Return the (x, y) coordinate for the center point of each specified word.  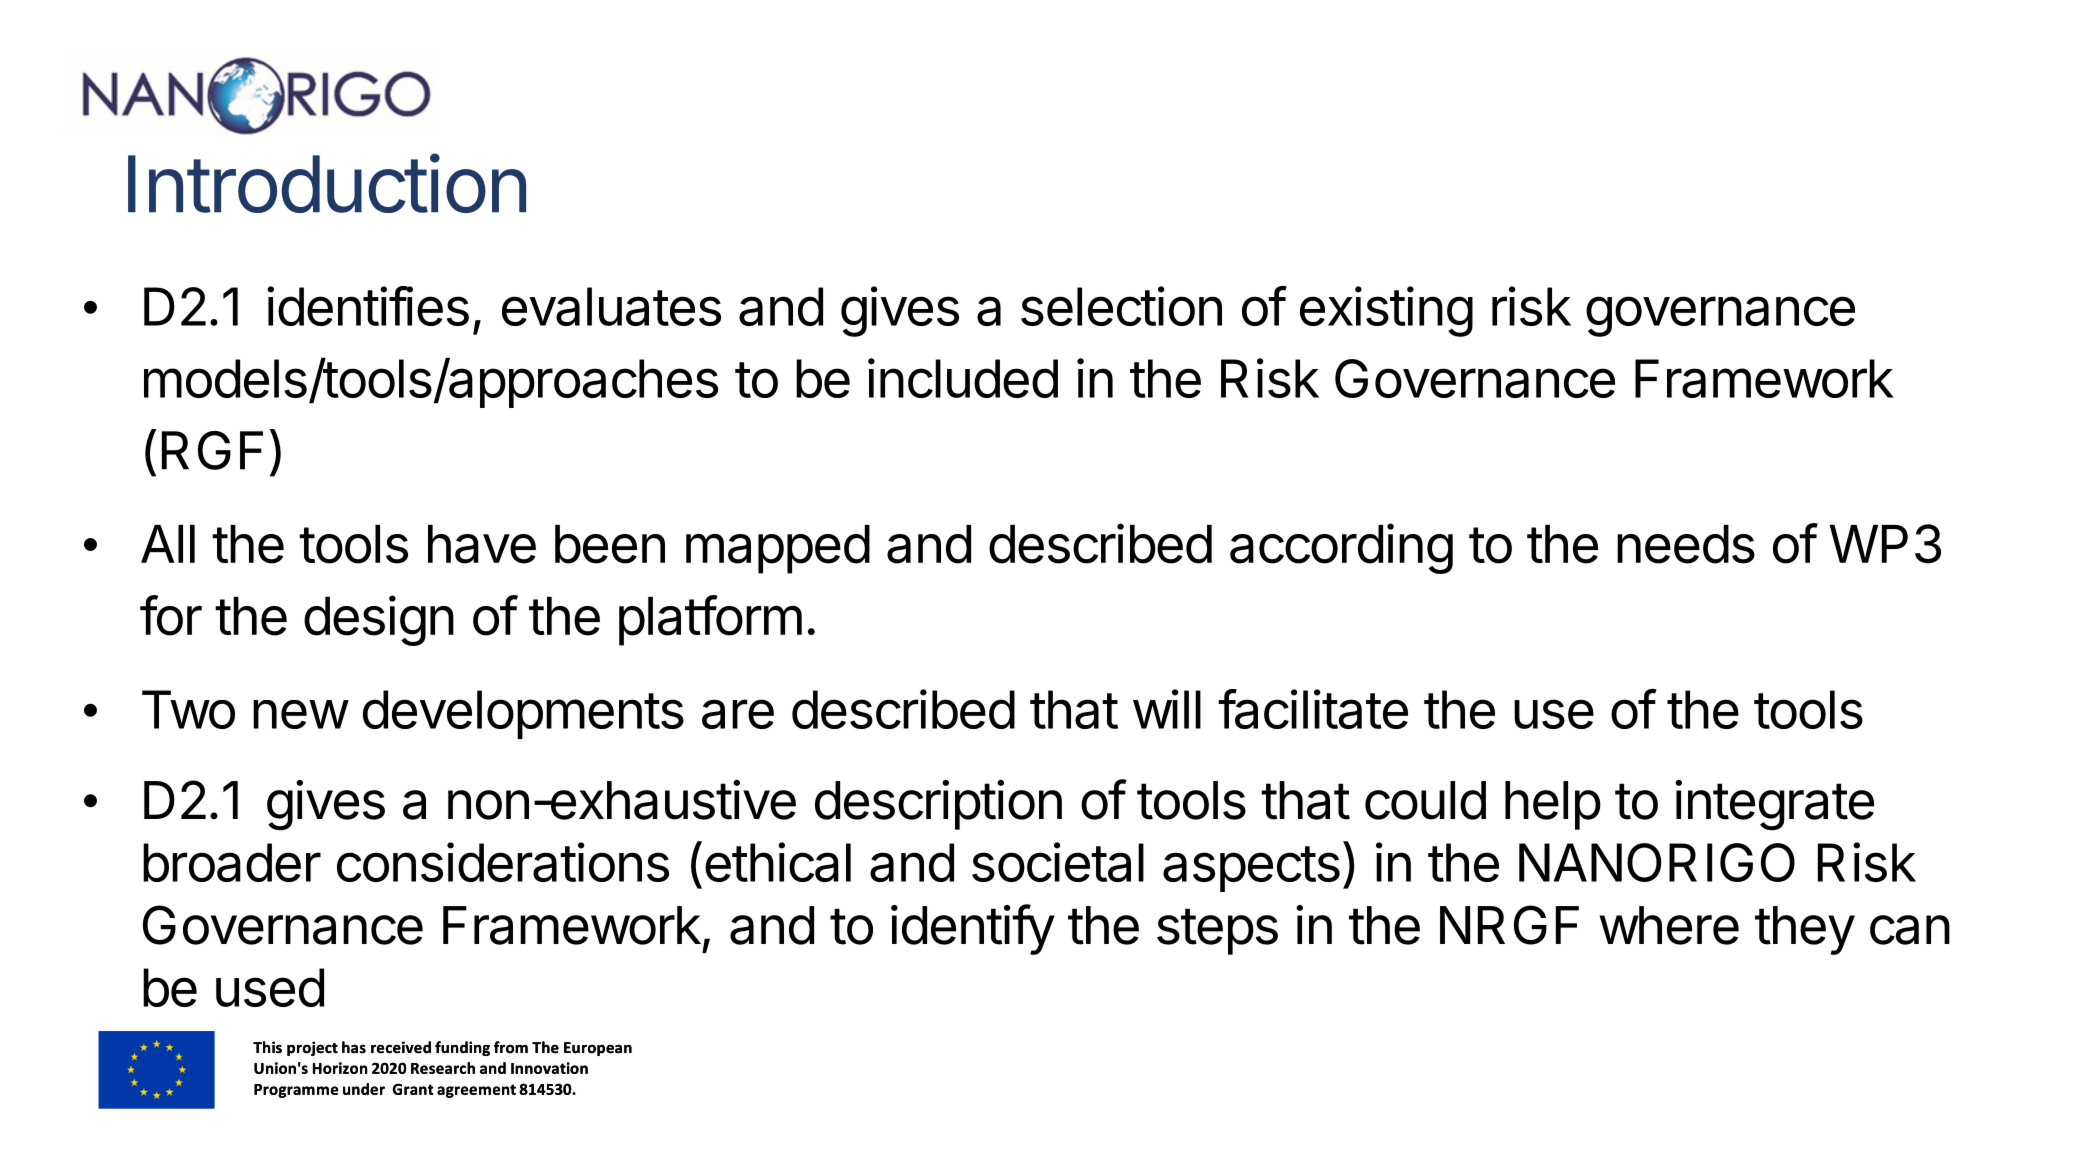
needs (1686, 544)
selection (1121, 306)
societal (1058, 862)
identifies (368, 306)
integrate (1774, 805)
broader (232, 862)
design (379, 620)
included (963, 378)
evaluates (611, 306)
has (354, 1047)
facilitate (1313, 709)
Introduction (327, 183)
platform (710, 620)
